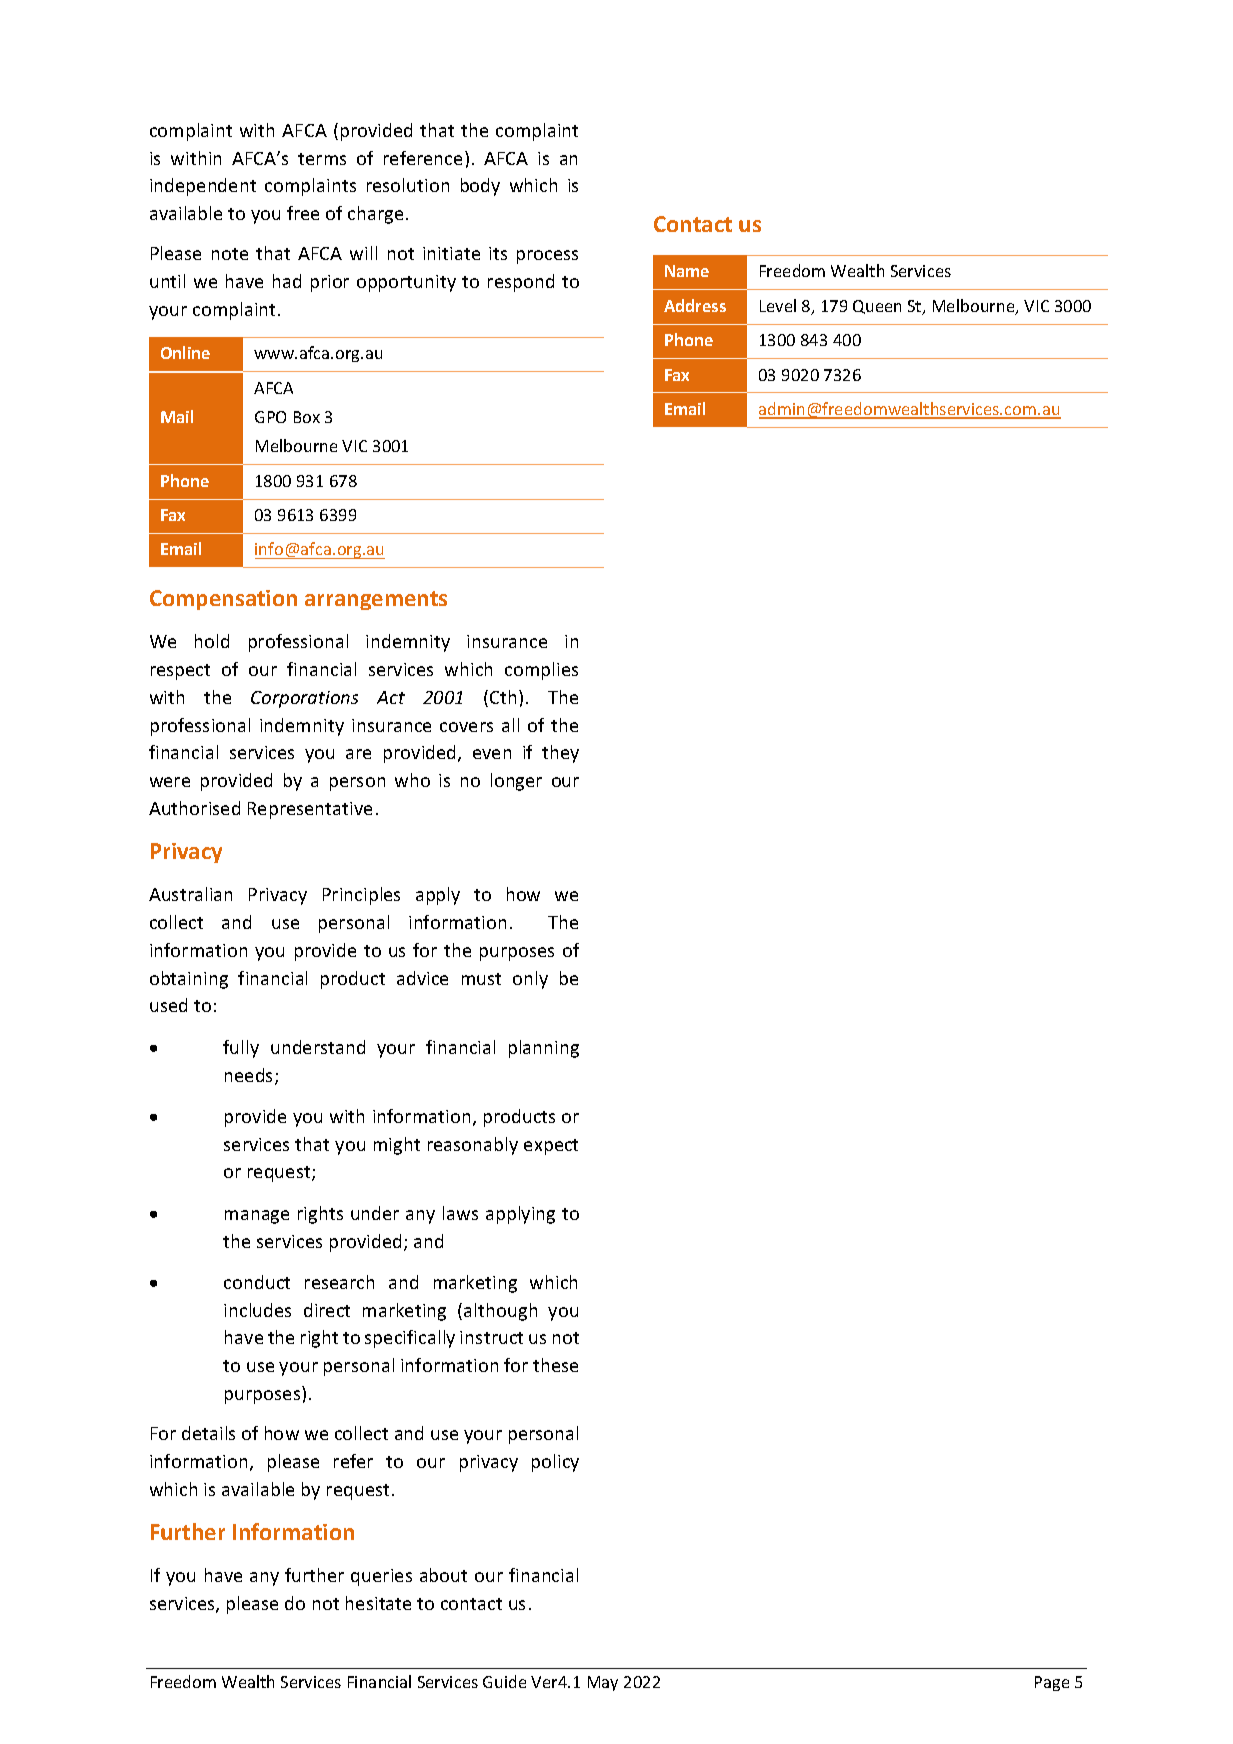  Describe the element at coordinates (541, 671) in the image. I see `complies` at that location.
